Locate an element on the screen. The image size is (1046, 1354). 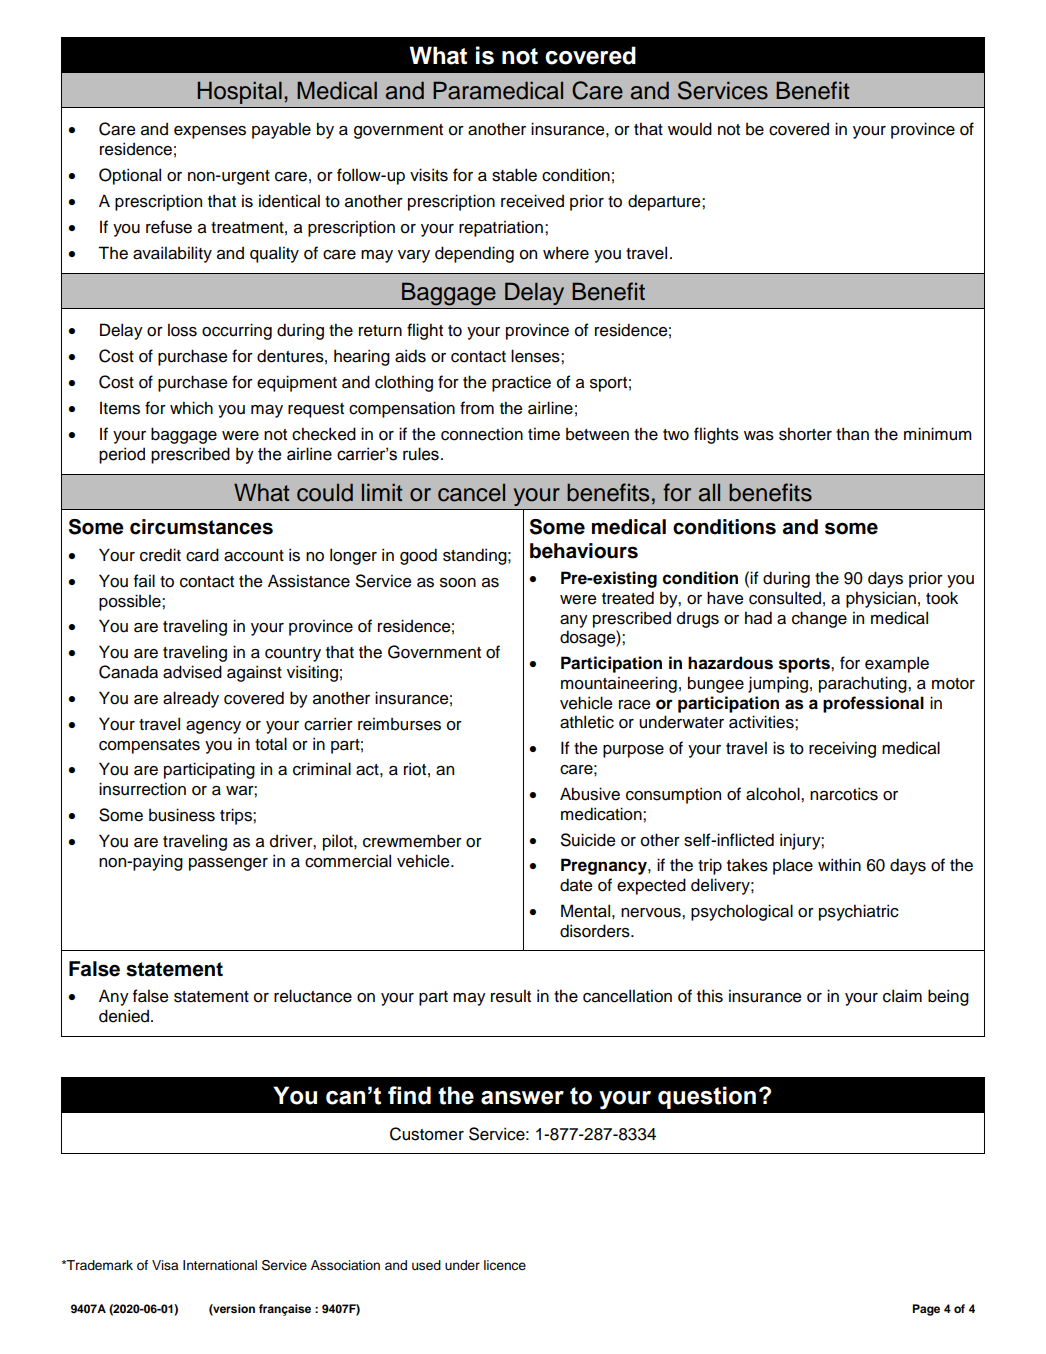
International is located at coordinates (220, 1265).
